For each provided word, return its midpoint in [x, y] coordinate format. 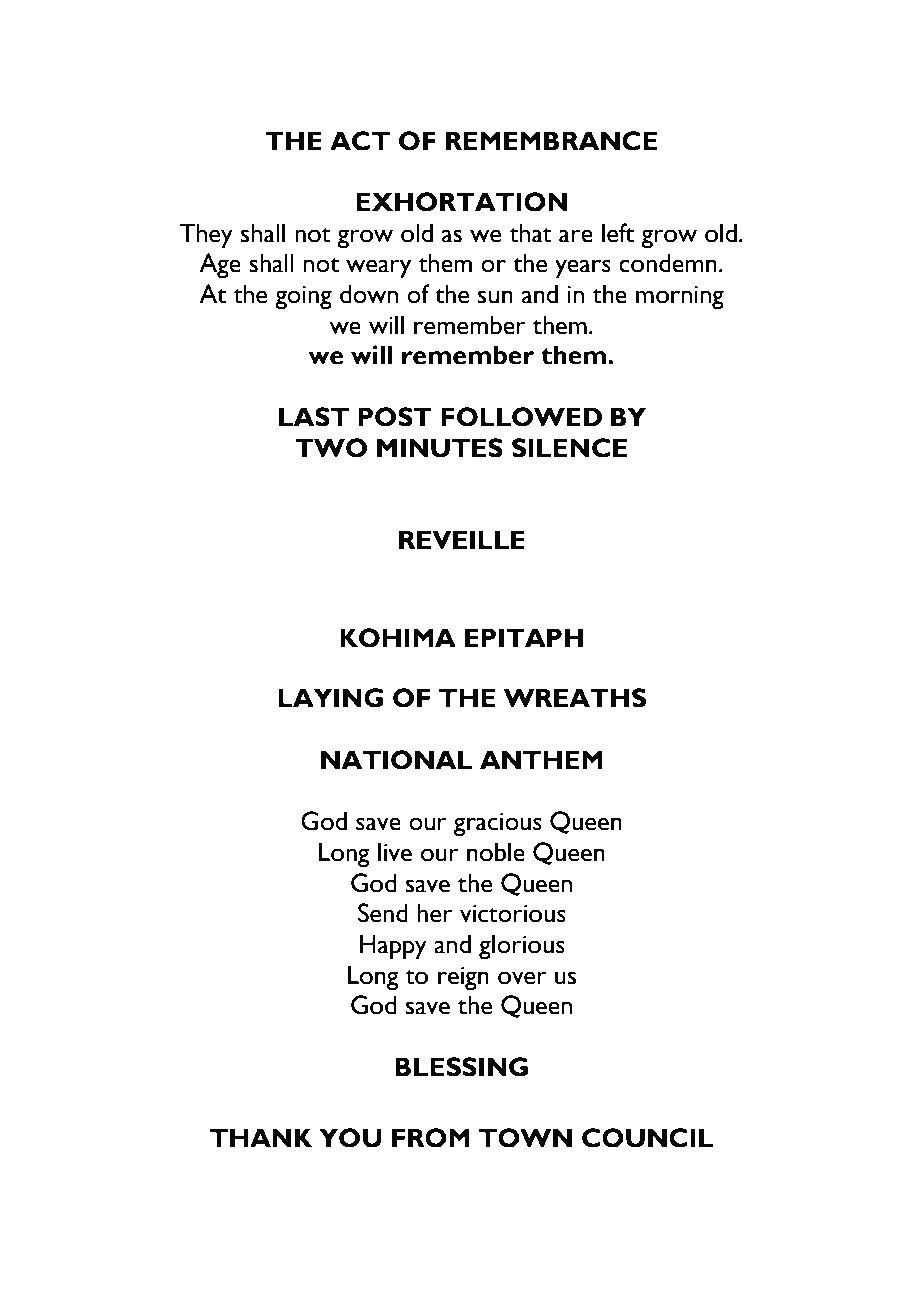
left [618, 233]
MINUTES [440, 448]
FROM [431, 1138]
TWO [331, 448]
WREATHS [574, 698]
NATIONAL [396, 760]
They [206, 236]
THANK [261, 1137]
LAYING [330, 698]
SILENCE [569, 448]
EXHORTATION [461, 202]
